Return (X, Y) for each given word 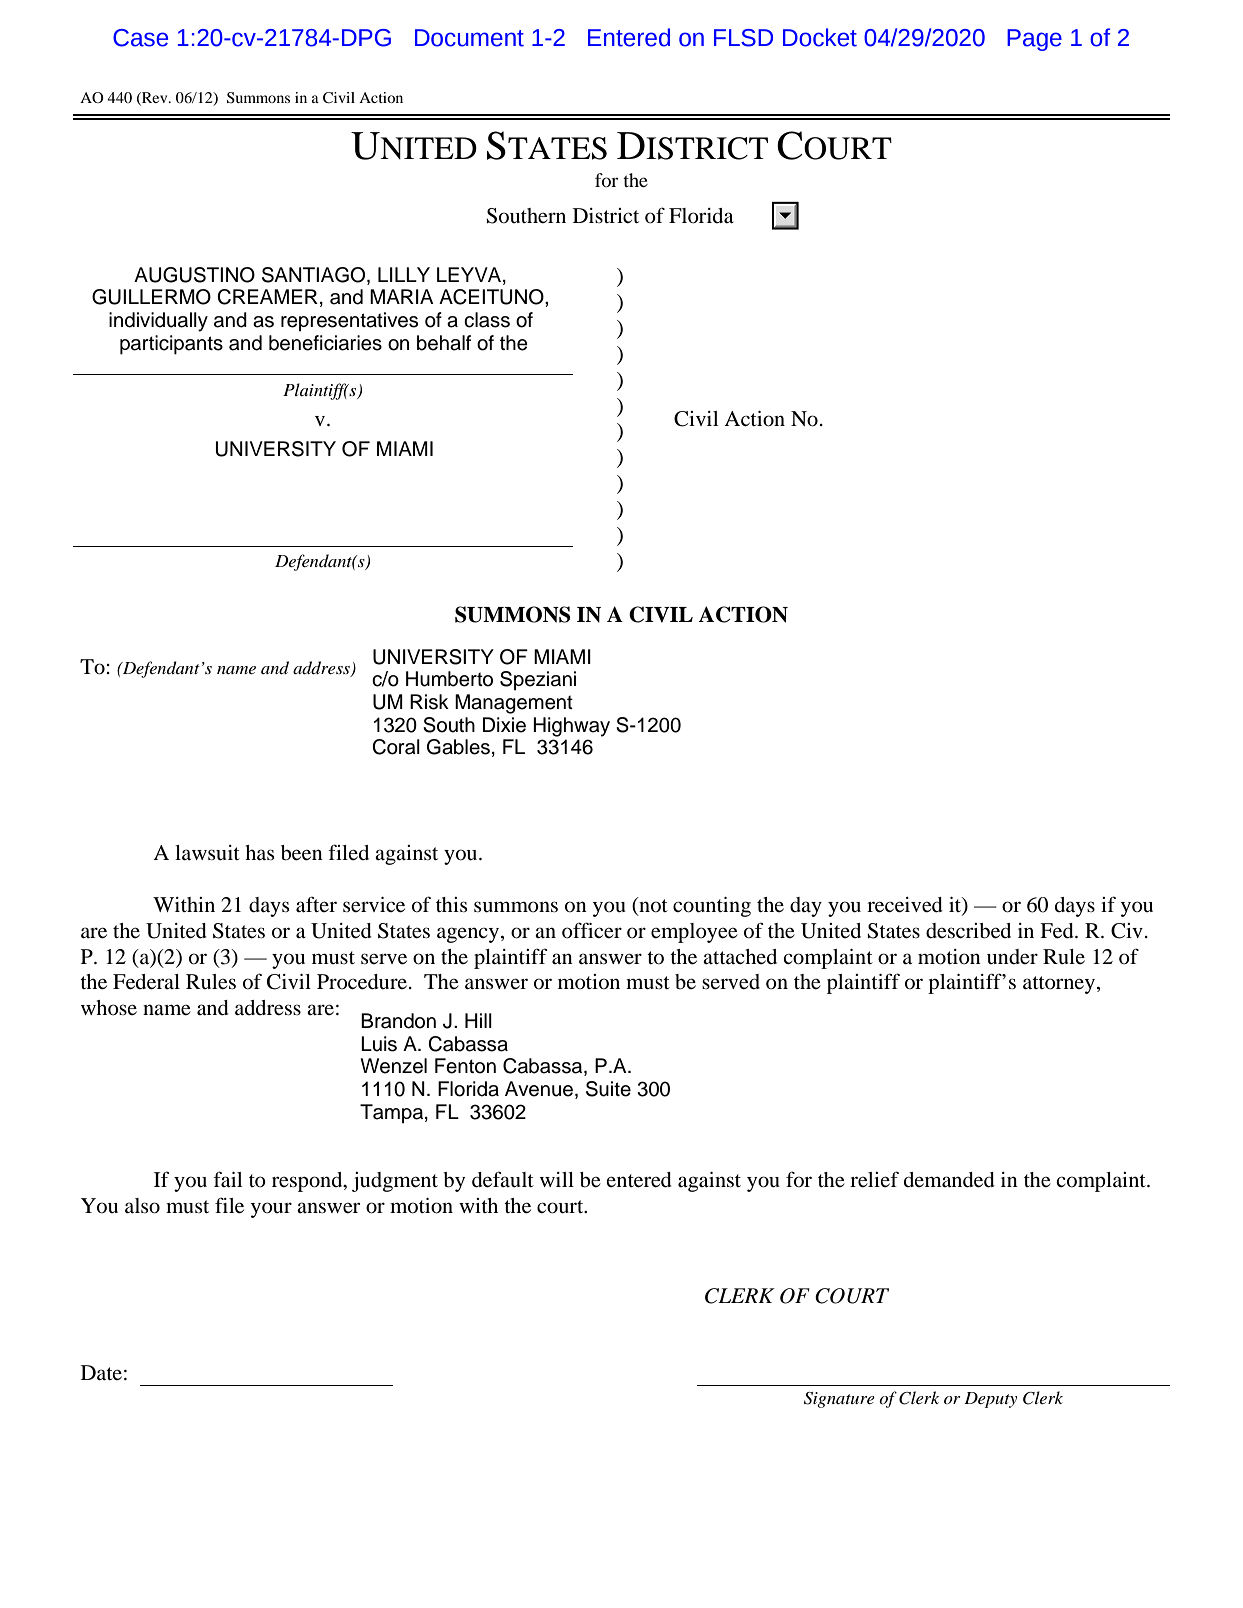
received (905, 905)
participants (171, 345)
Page (1034, 40)
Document (469, 38)
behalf (444, 343)
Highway (571, 727)
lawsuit (207, 853)
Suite (608, 1089)
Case (140, 38)
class (487, 320)
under (1012, 957)
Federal (146, 982)
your (271, 1210)
